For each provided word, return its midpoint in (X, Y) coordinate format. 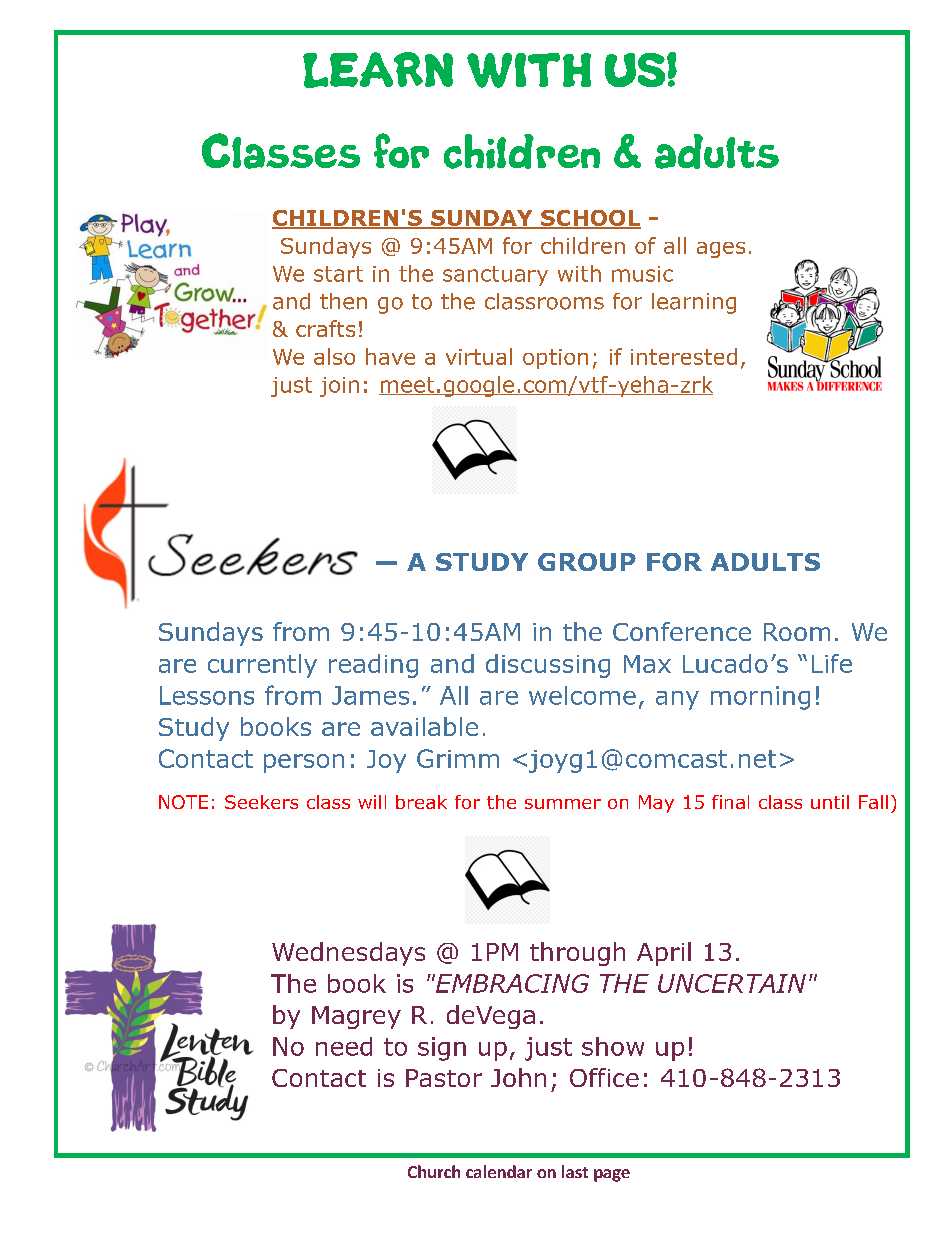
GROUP (587, 562)
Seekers (261, 802)
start (338, 274)
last (575, 1171)
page (612, 1175)
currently (262, 666)
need (344, 1046)
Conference (682, 631)
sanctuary (495, 276)
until (830, 802)
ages (721, 250)
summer (563, 804)
